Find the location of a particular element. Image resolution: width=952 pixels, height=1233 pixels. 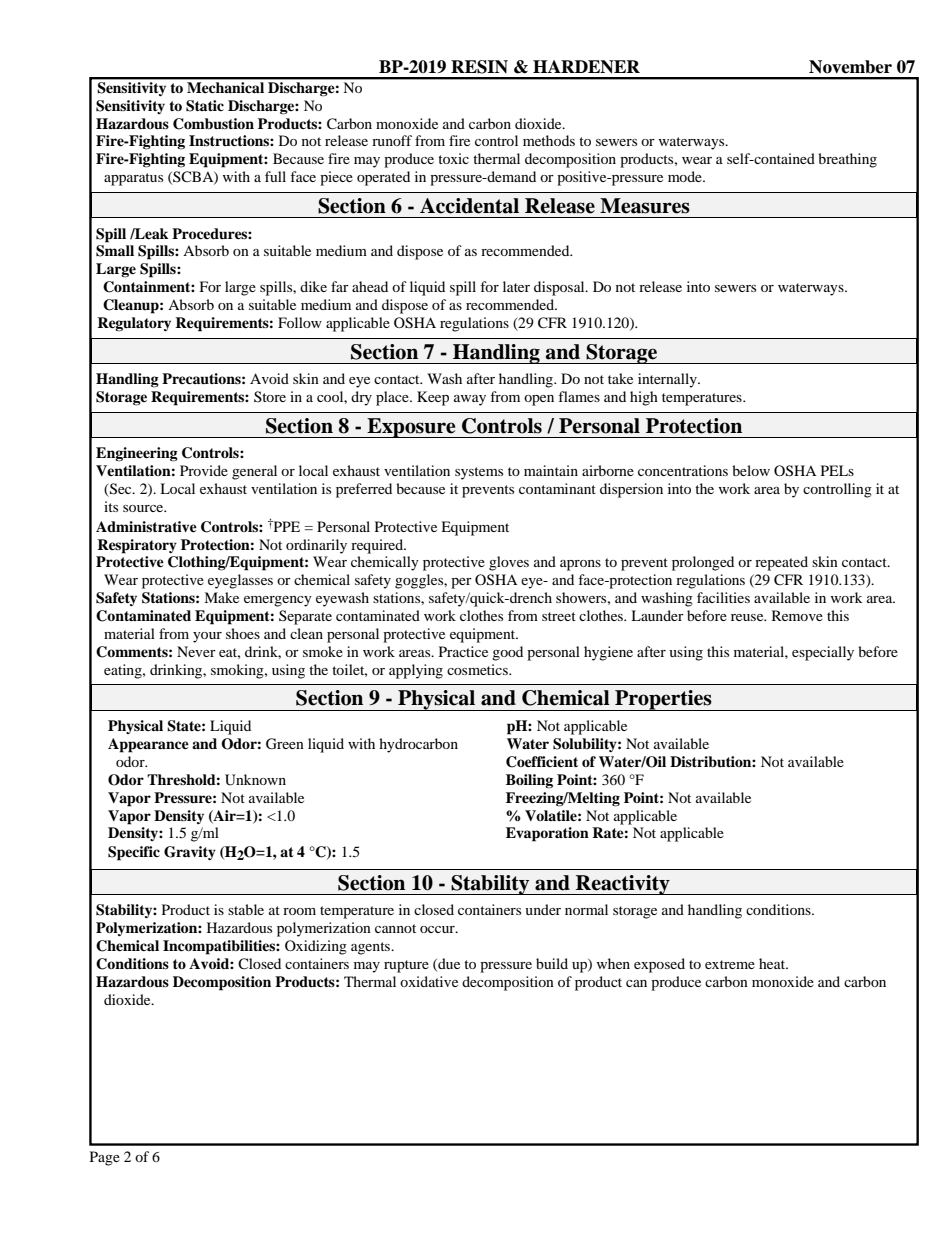

Properties is located at coordinates (663, 700).
